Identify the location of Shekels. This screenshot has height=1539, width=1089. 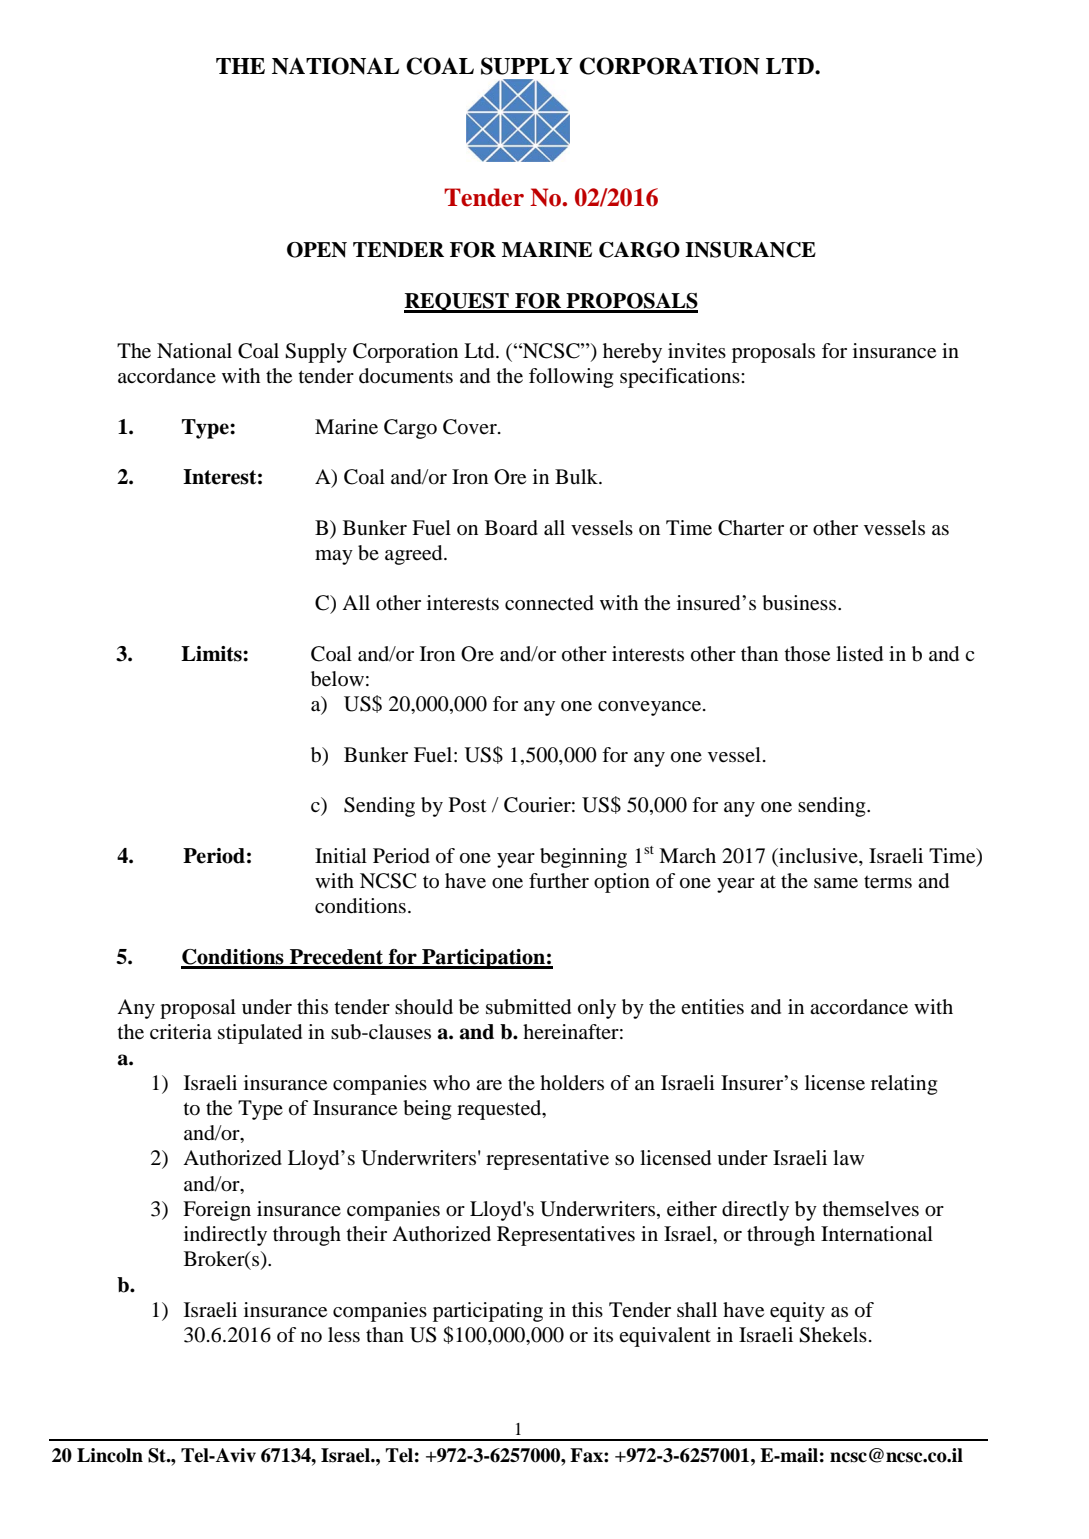
(833, 1335).
